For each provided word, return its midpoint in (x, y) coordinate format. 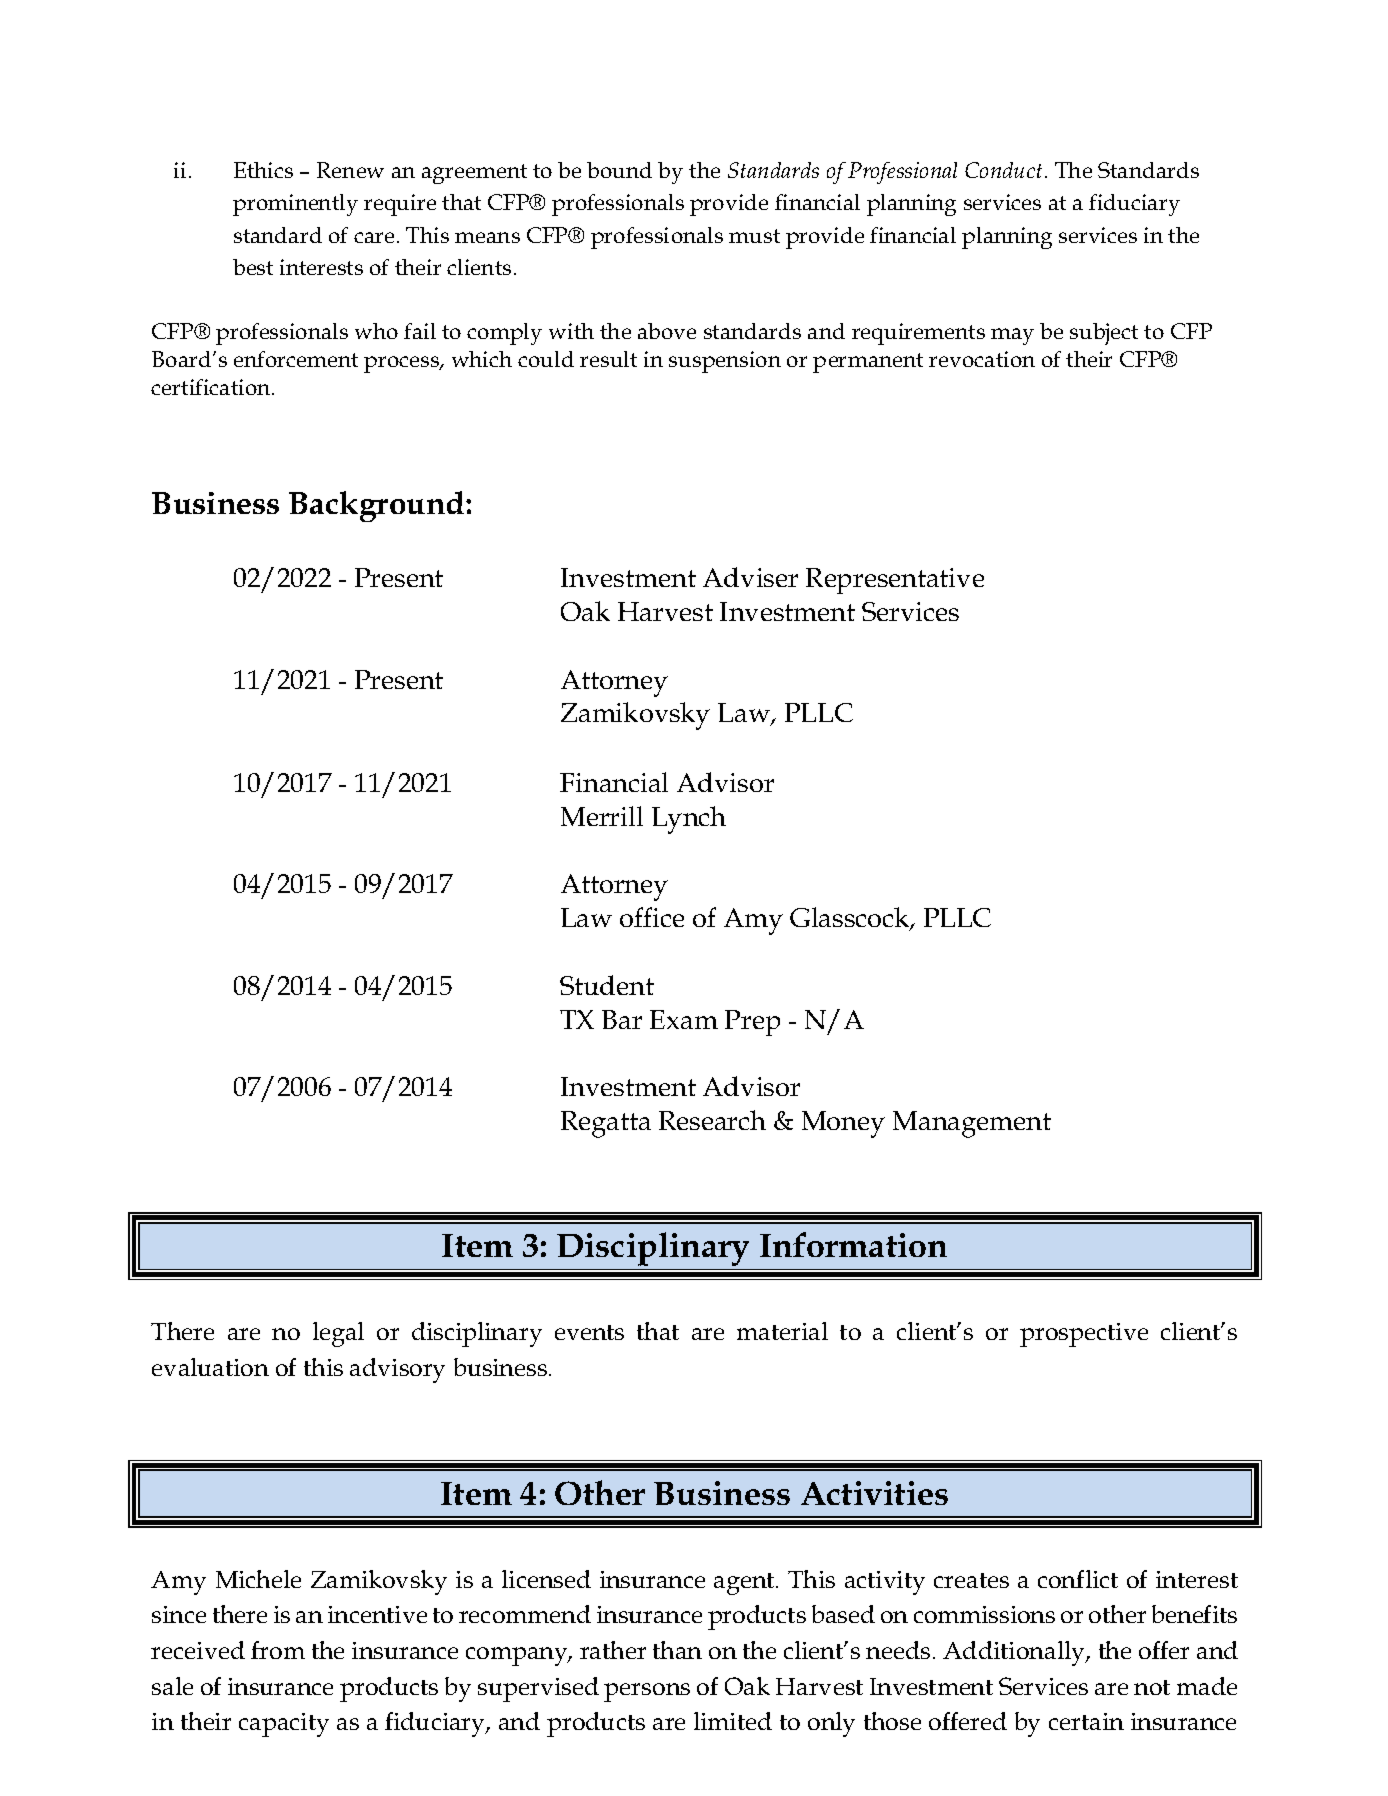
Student (607, 985)
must (754, 236)
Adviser (750, 577)
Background (378, 506)
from (278, 1650)
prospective (1084, 1335)
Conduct (1005, 170)
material (782, 1331)
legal (338, 1334)
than (677, 1650)
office (652, 917)
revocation (982, 359)
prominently (295, 205)
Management (972, 1124)
